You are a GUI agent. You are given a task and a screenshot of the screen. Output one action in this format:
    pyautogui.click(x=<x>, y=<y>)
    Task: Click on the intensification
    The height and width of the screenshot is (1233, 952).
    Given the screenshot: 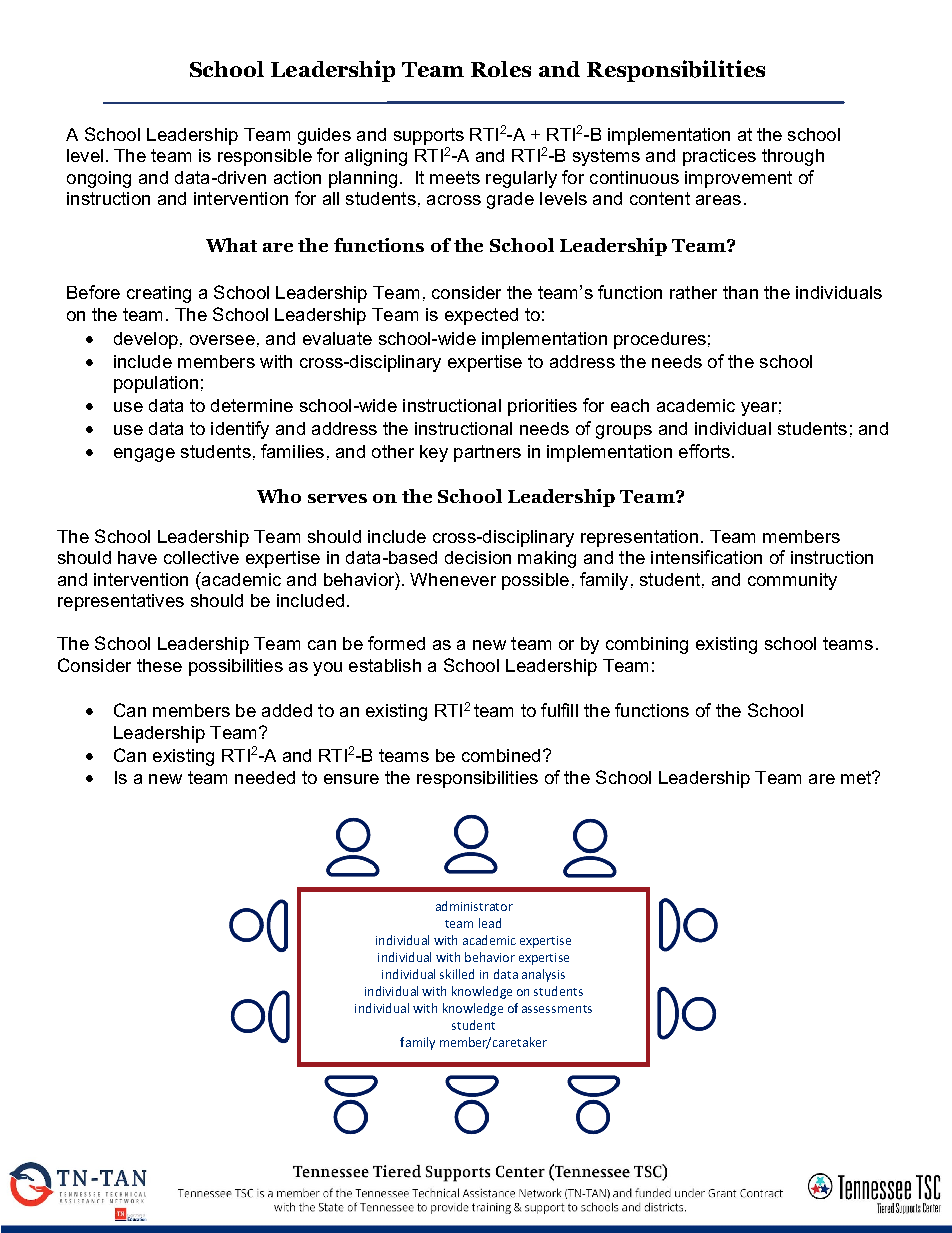 What is the action you would take?
    pyautogui.click(x=706, y=557)
